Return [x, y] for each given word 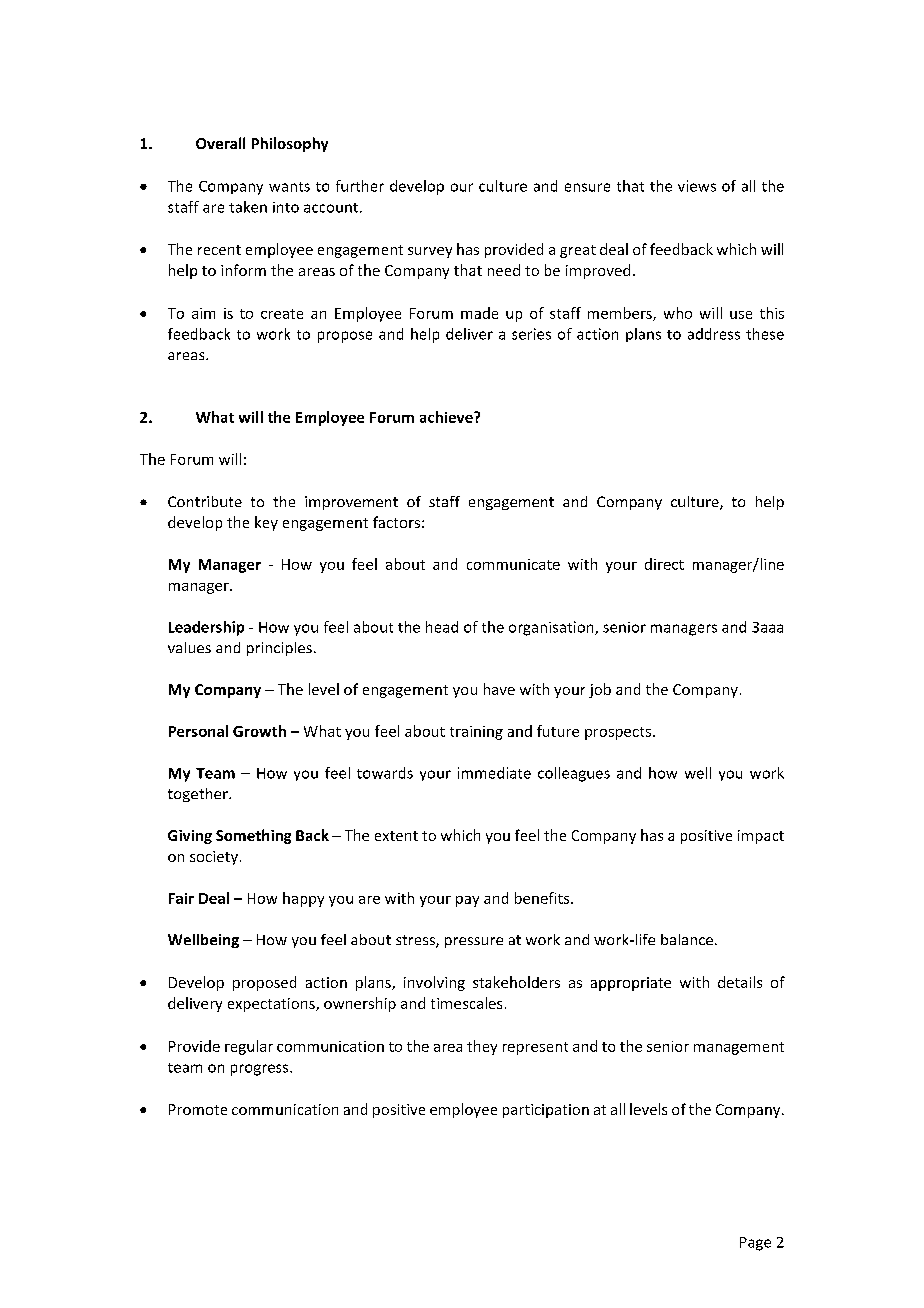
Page [755, 1244]
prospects [618, 733]
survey [430, 252]
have [499, 689]
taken [248, 207]
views [697, 186]
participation [546, 1111]
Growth [259, 731]
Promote [198, 1109]
